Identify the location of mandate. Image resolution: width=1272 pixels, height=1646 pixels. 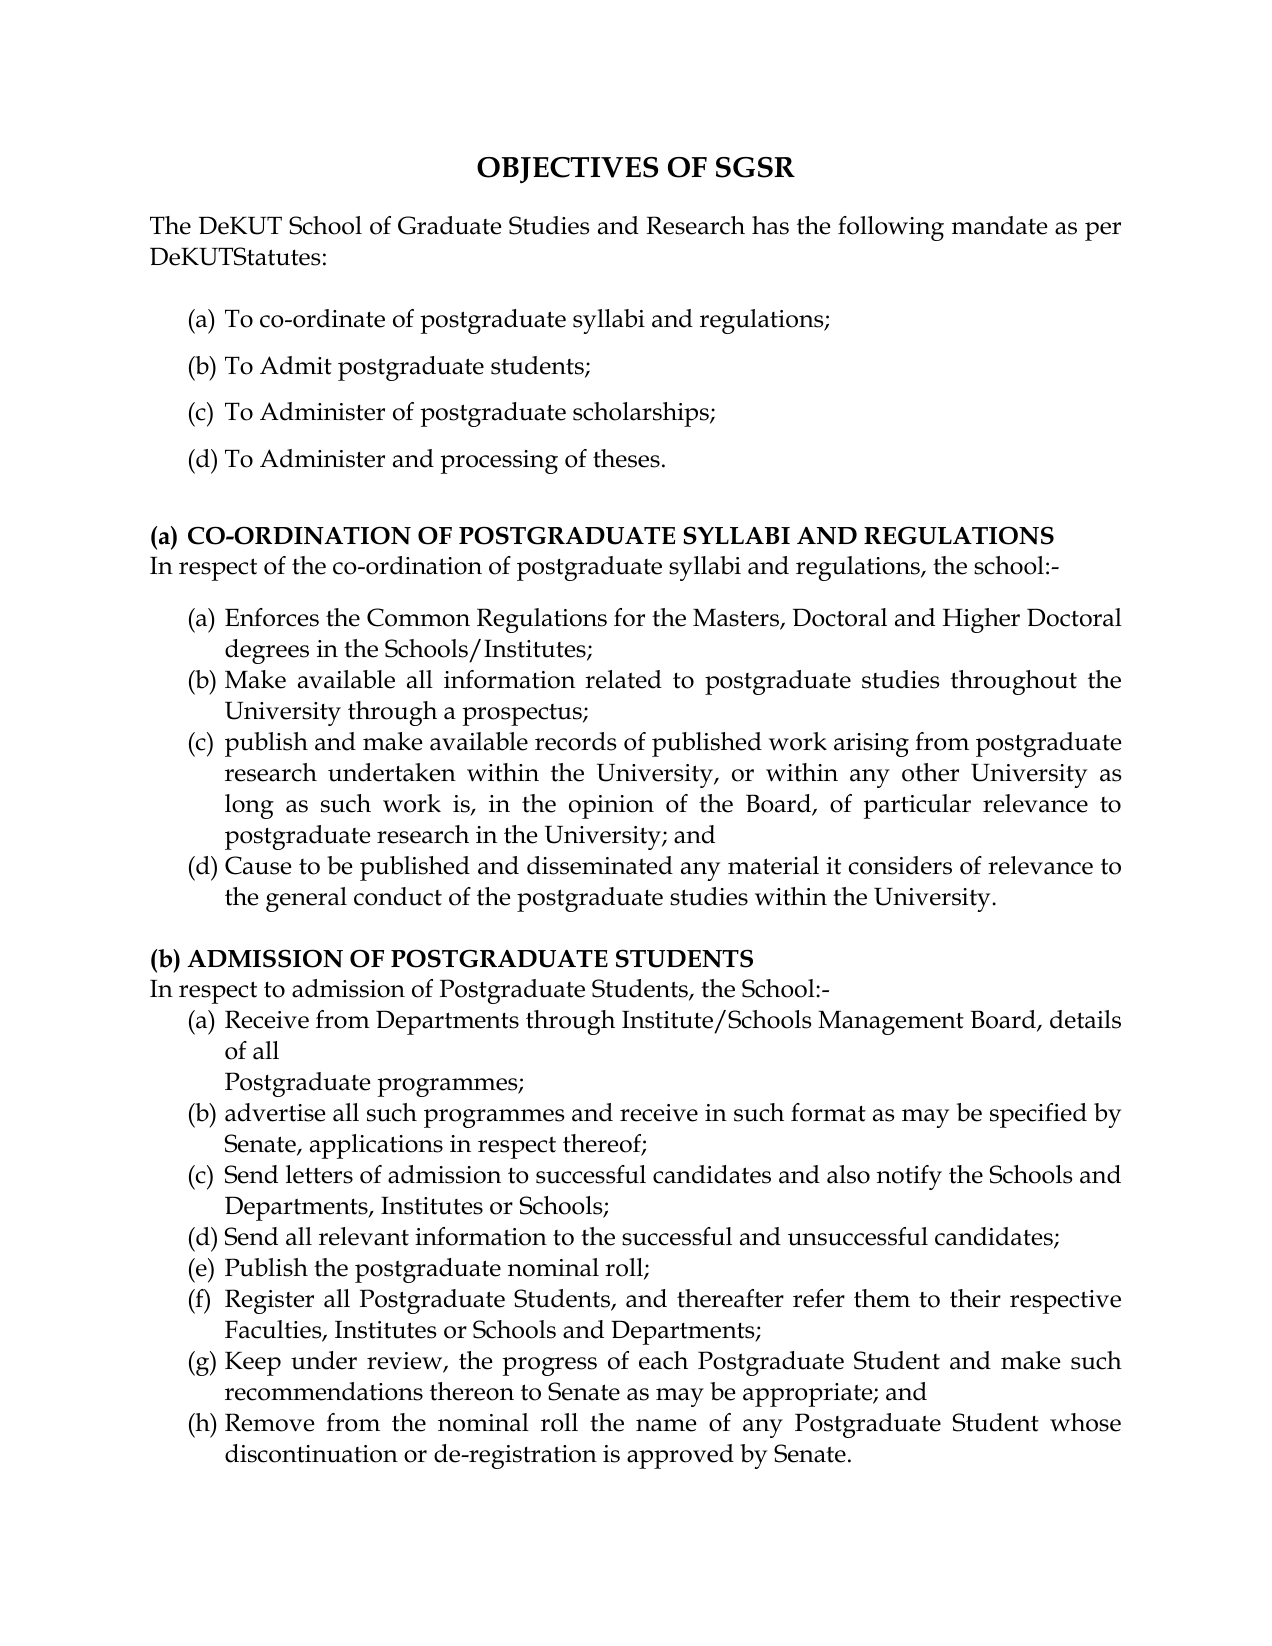
(999, 225).
